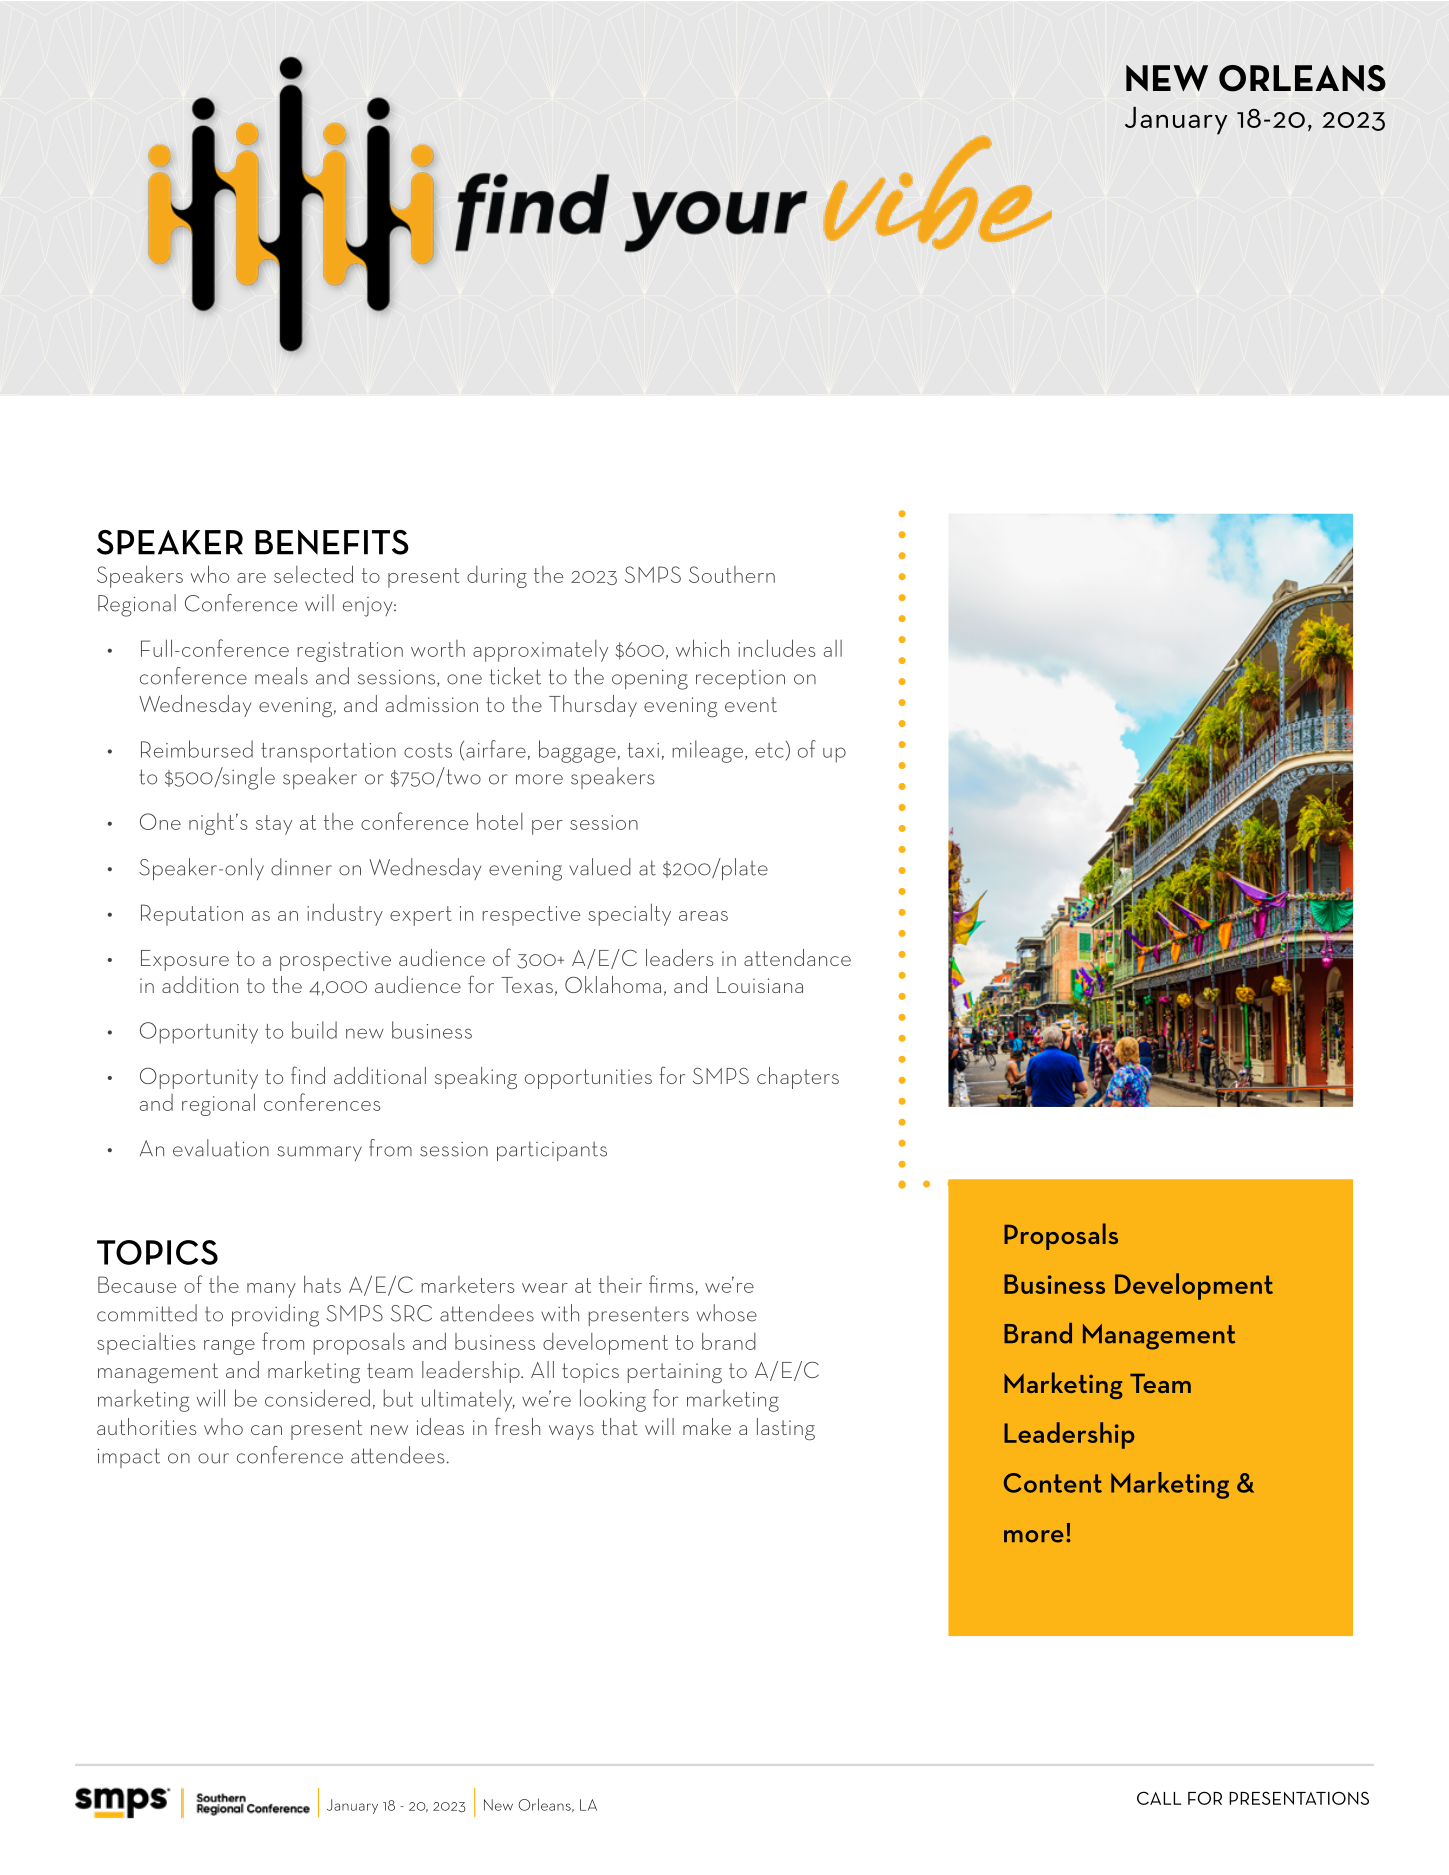  What do you see at coordinates (732, 574) in the document?
I see `Southern` at bounding box center [732, 574].
